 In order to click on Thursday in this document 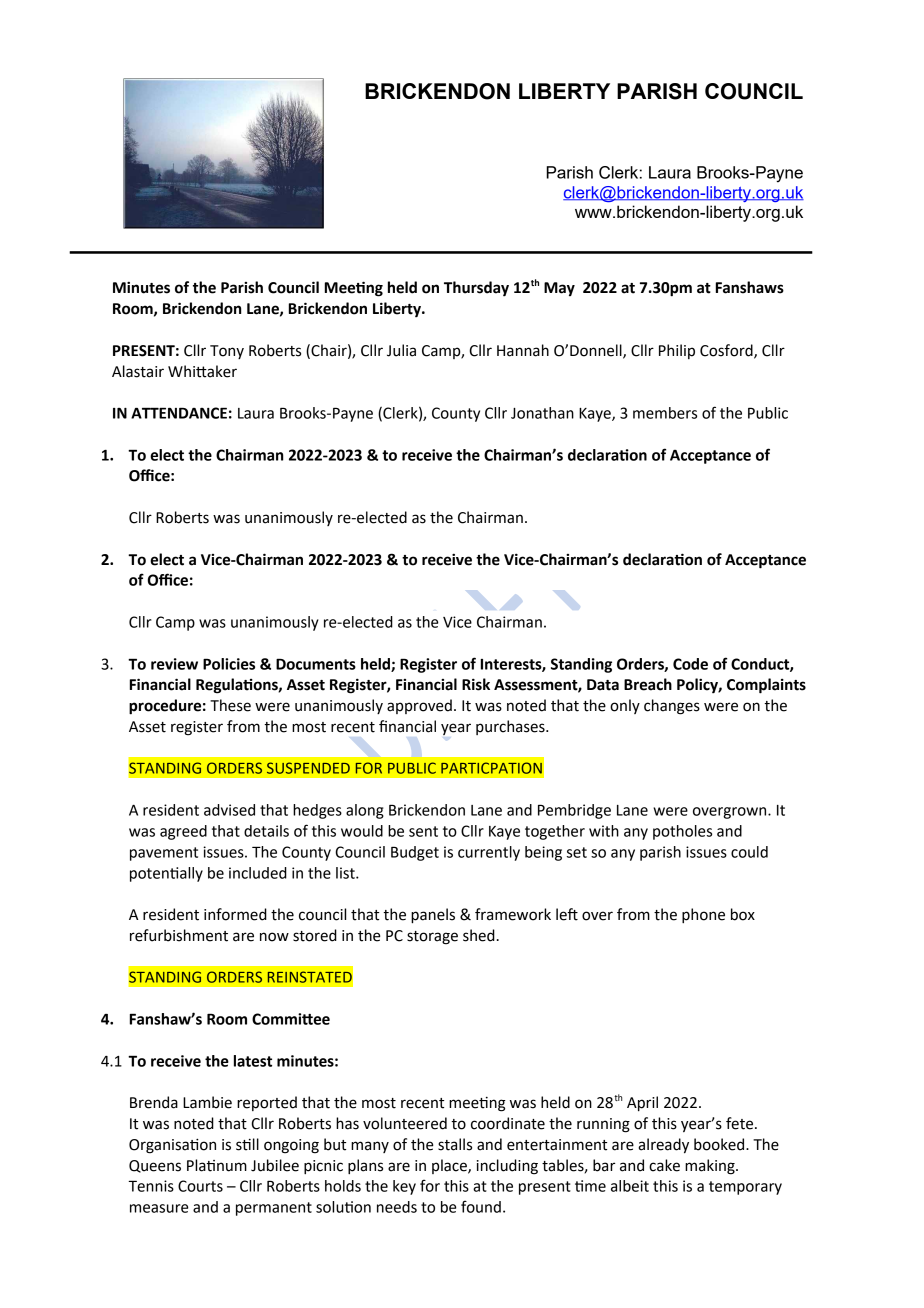, I will do `click(476, 289)`.
